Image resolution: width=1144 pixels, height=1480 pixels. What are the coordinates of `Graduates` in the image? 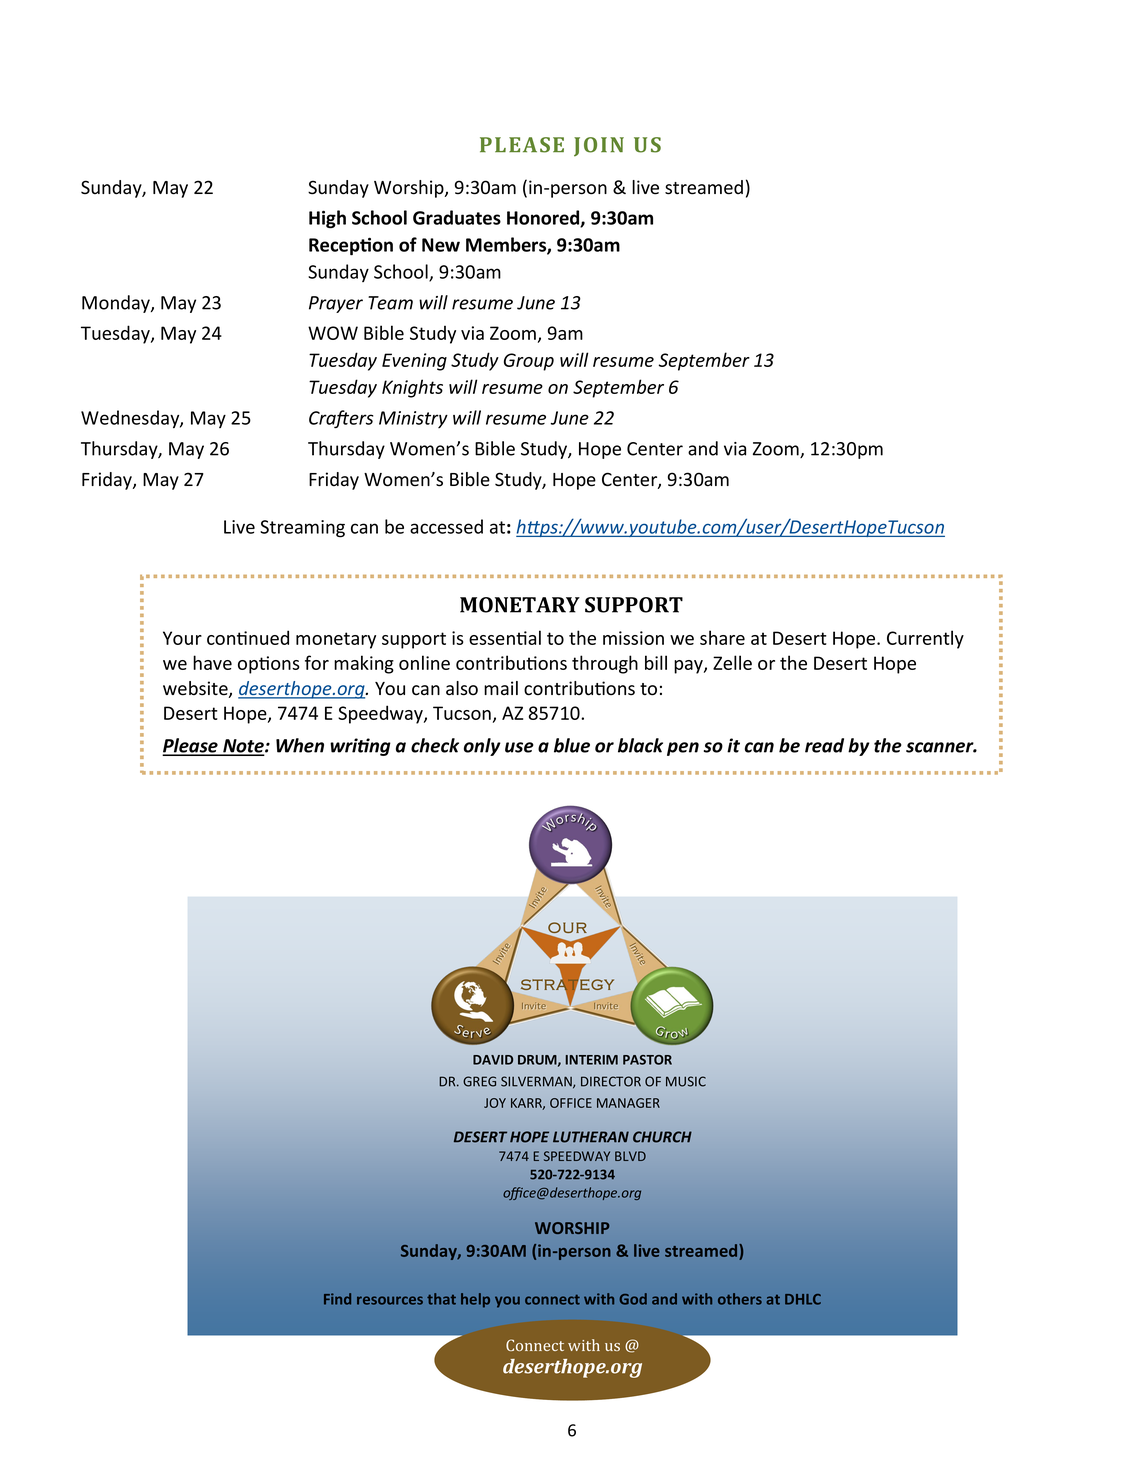 It's located at (457, 217).
